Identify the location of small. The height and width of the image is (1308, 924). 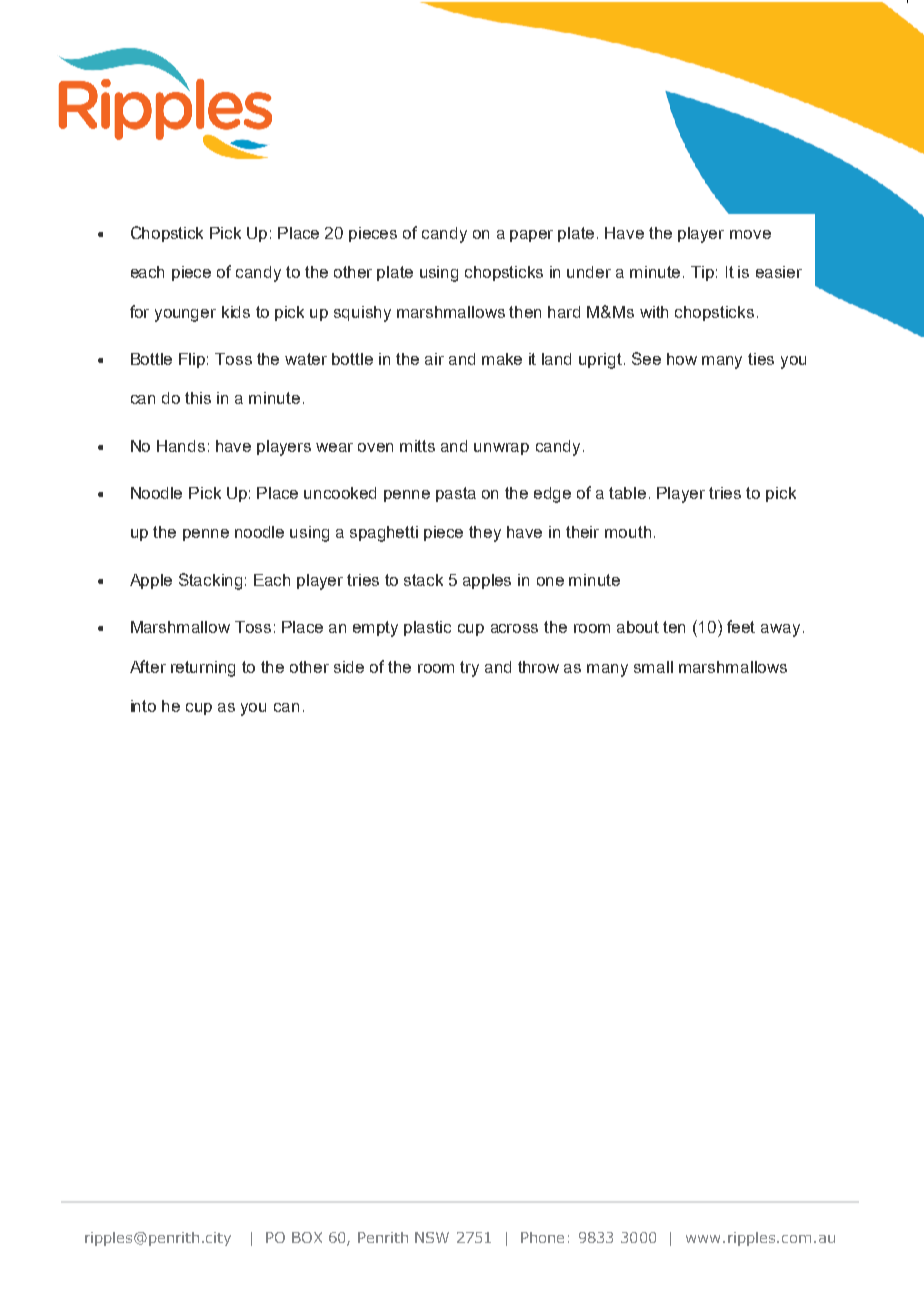
(653, 667).
